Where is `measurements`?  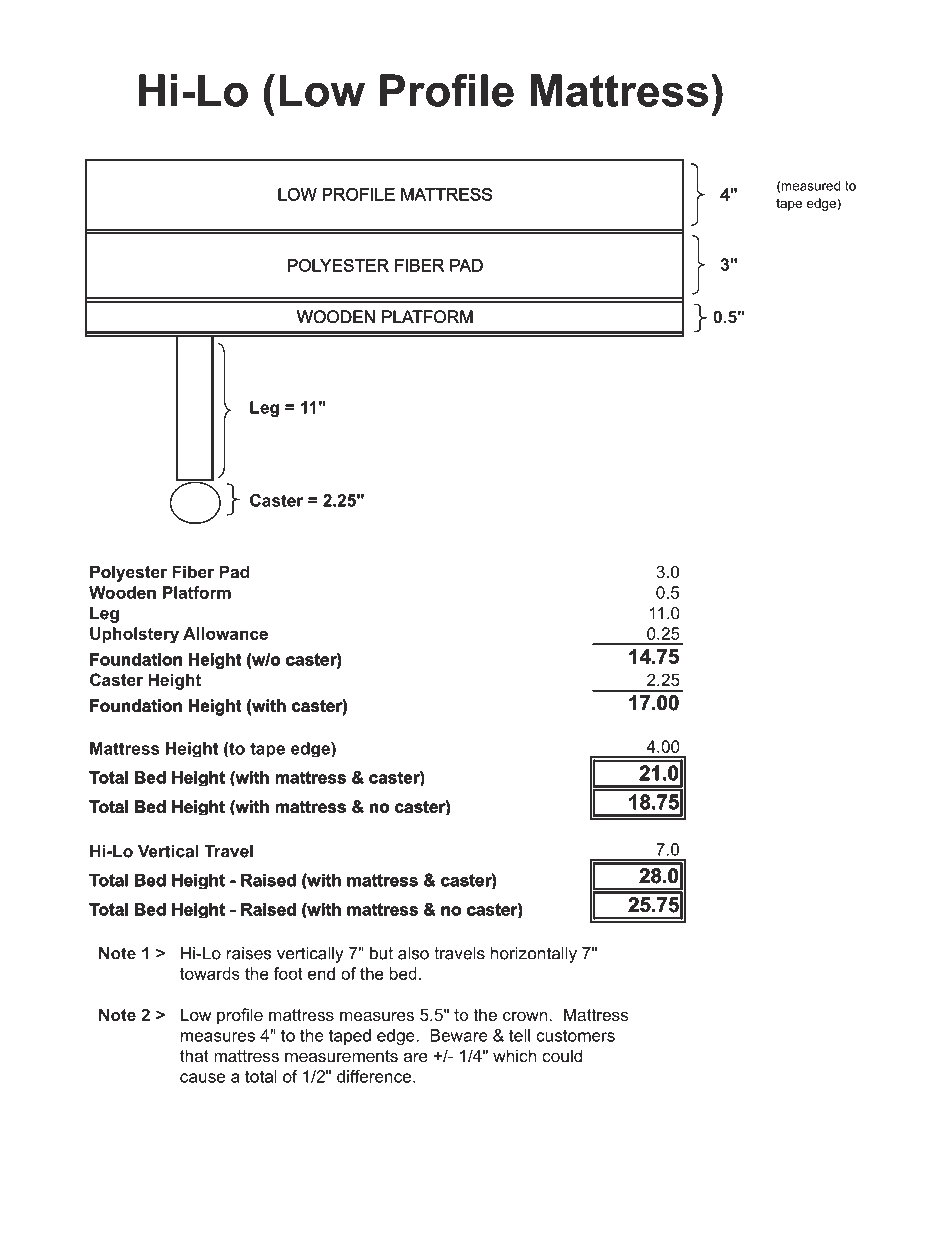
measurements is located at coordinates (341, 1056).
